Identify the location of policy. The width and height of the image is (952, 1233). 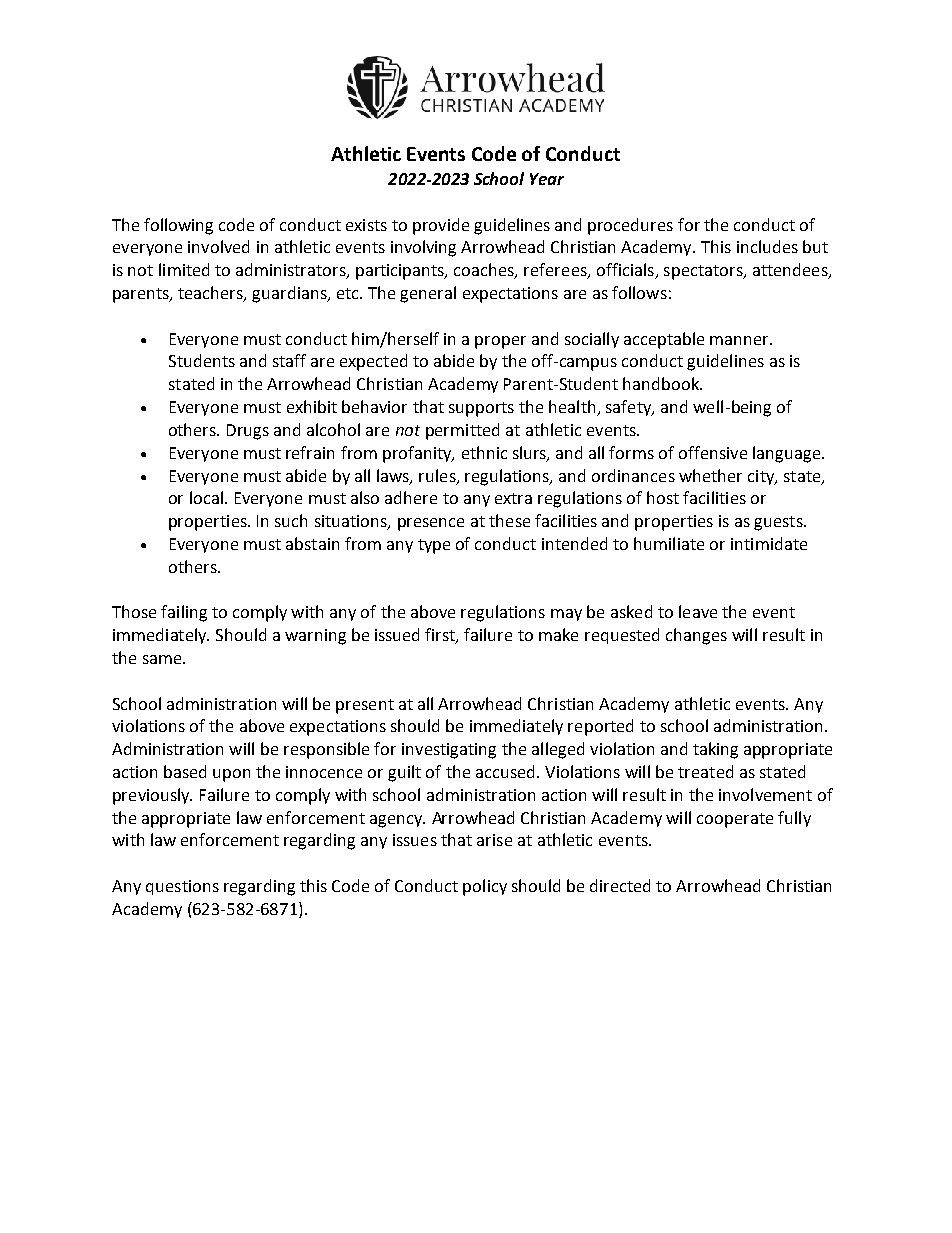
(485, 887).
